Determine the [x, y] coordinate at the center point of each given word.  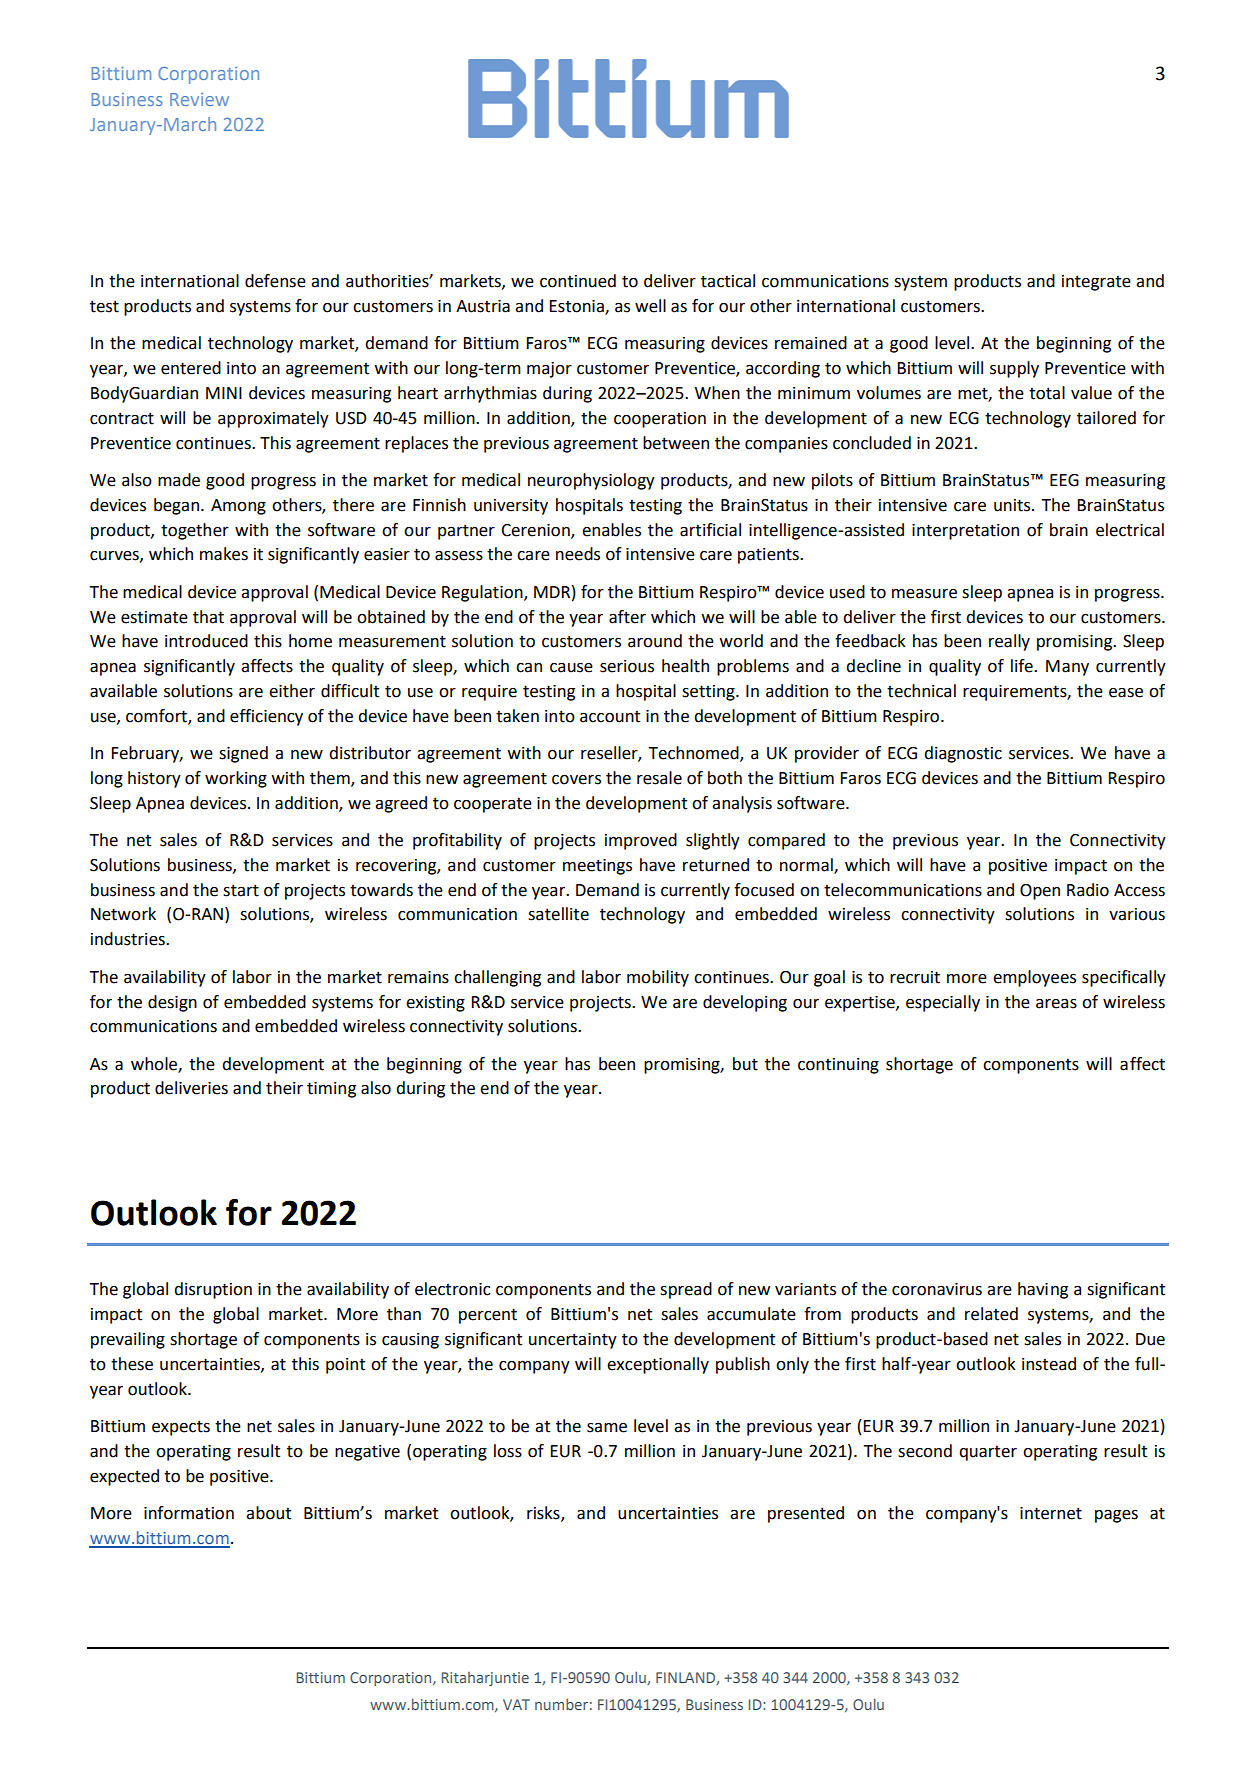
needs [578, 554]
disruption [213, 1290]
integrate [1096, 283]
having [1043, 1290]
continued [578, 281]
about [268, 1513]
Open [1040, 892]
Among [238, 507]
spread [686, 1290]
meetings [597, 867]
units [1013, 505]
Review [199, 99]
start [241, 890]
